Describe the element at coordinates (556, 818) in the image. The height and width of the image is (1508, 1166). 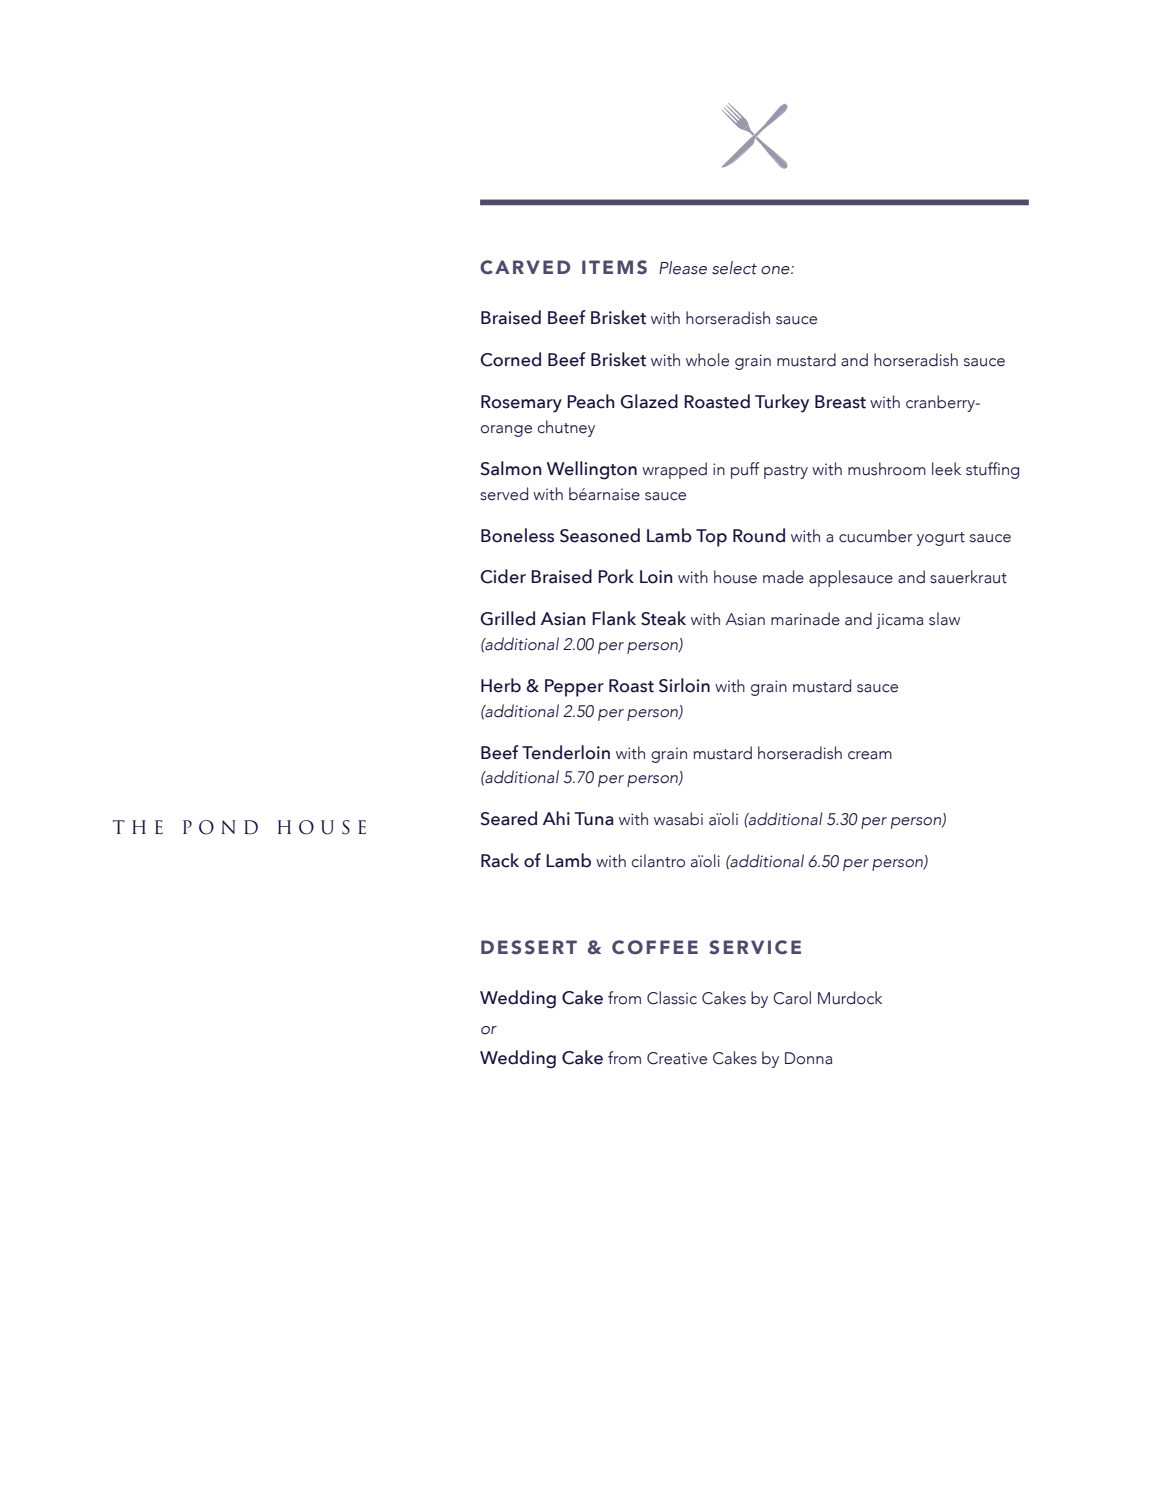
I see `Ahi` at that location.
